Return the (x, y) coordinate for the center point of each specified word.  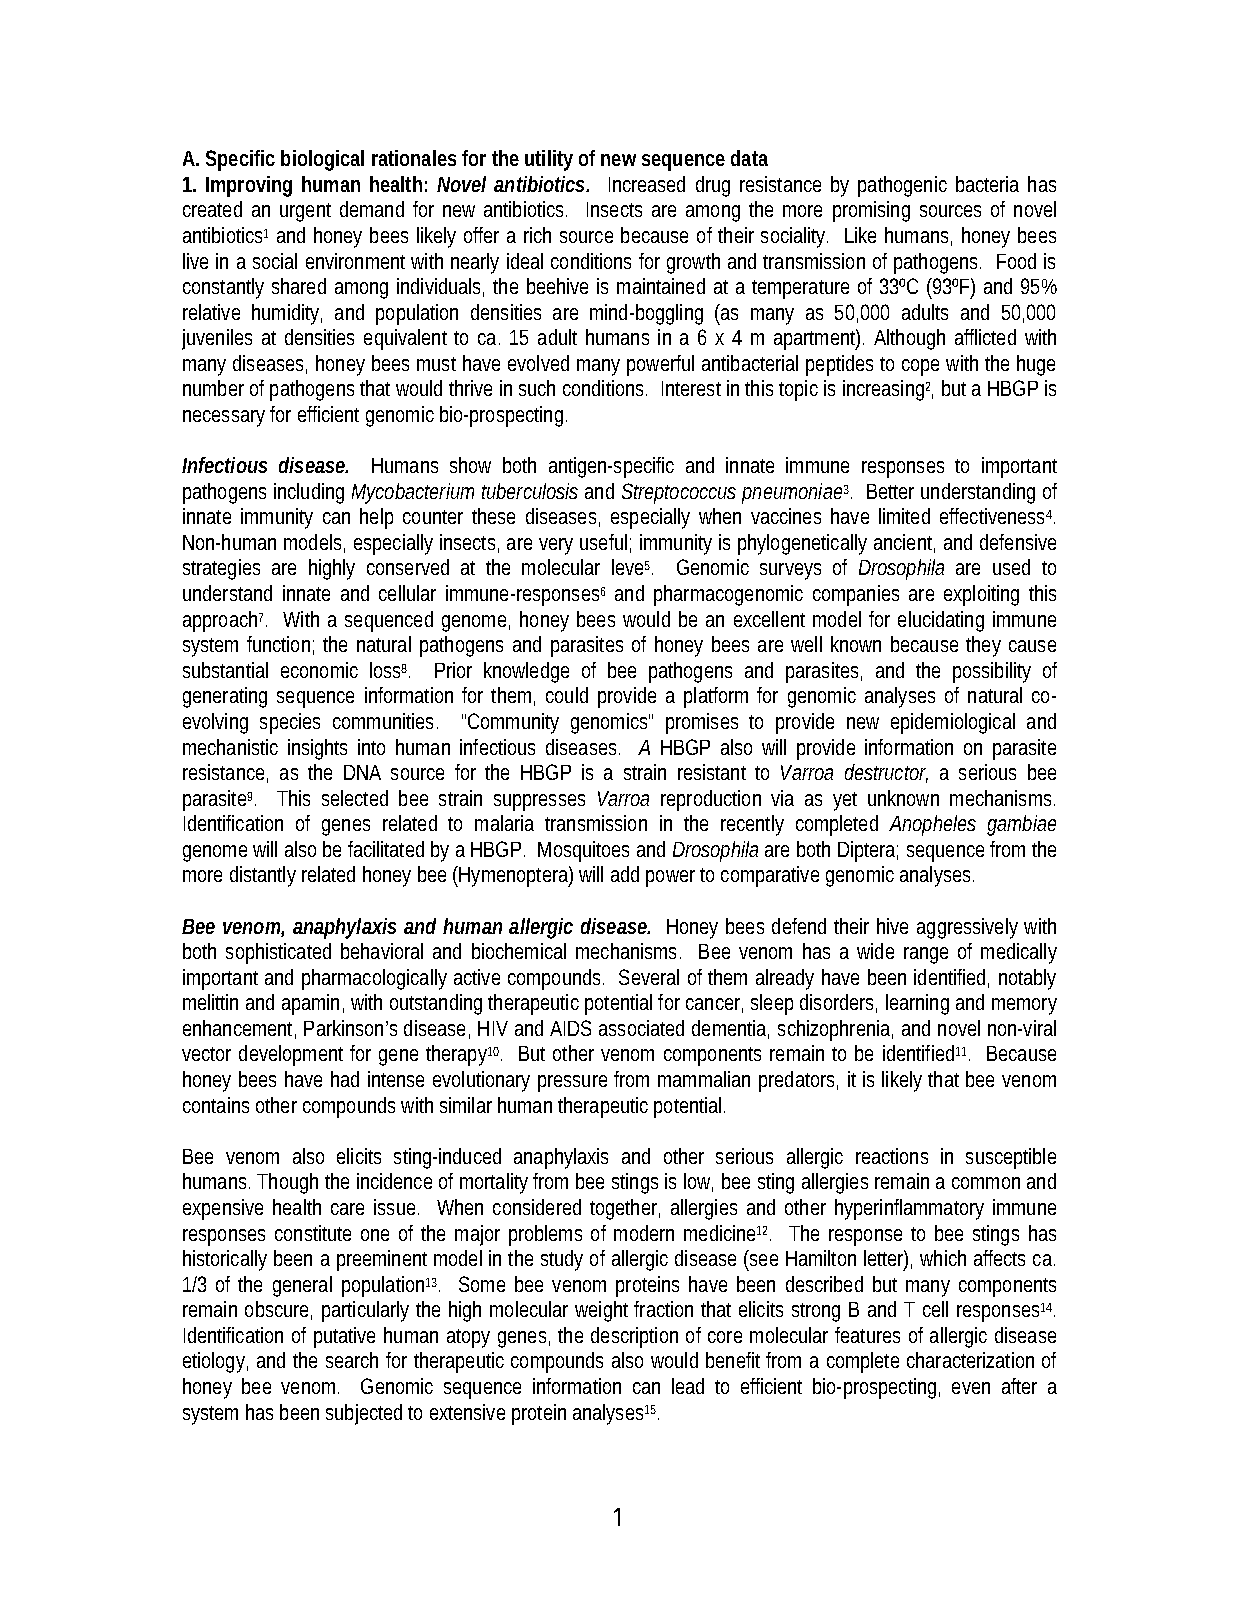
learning (917, 1004)
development (291, 1055)
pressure (572, 1083)
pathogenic (902, 186)
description (634, 1337)
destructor (886, 773)
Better (890, 491)
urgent (305, 212)
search (352, 1360)
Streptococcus (679, 493)
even (971, 1388)
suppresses (539, 802)
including (309, 493)
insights (317, 749)
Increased (647, 184)
